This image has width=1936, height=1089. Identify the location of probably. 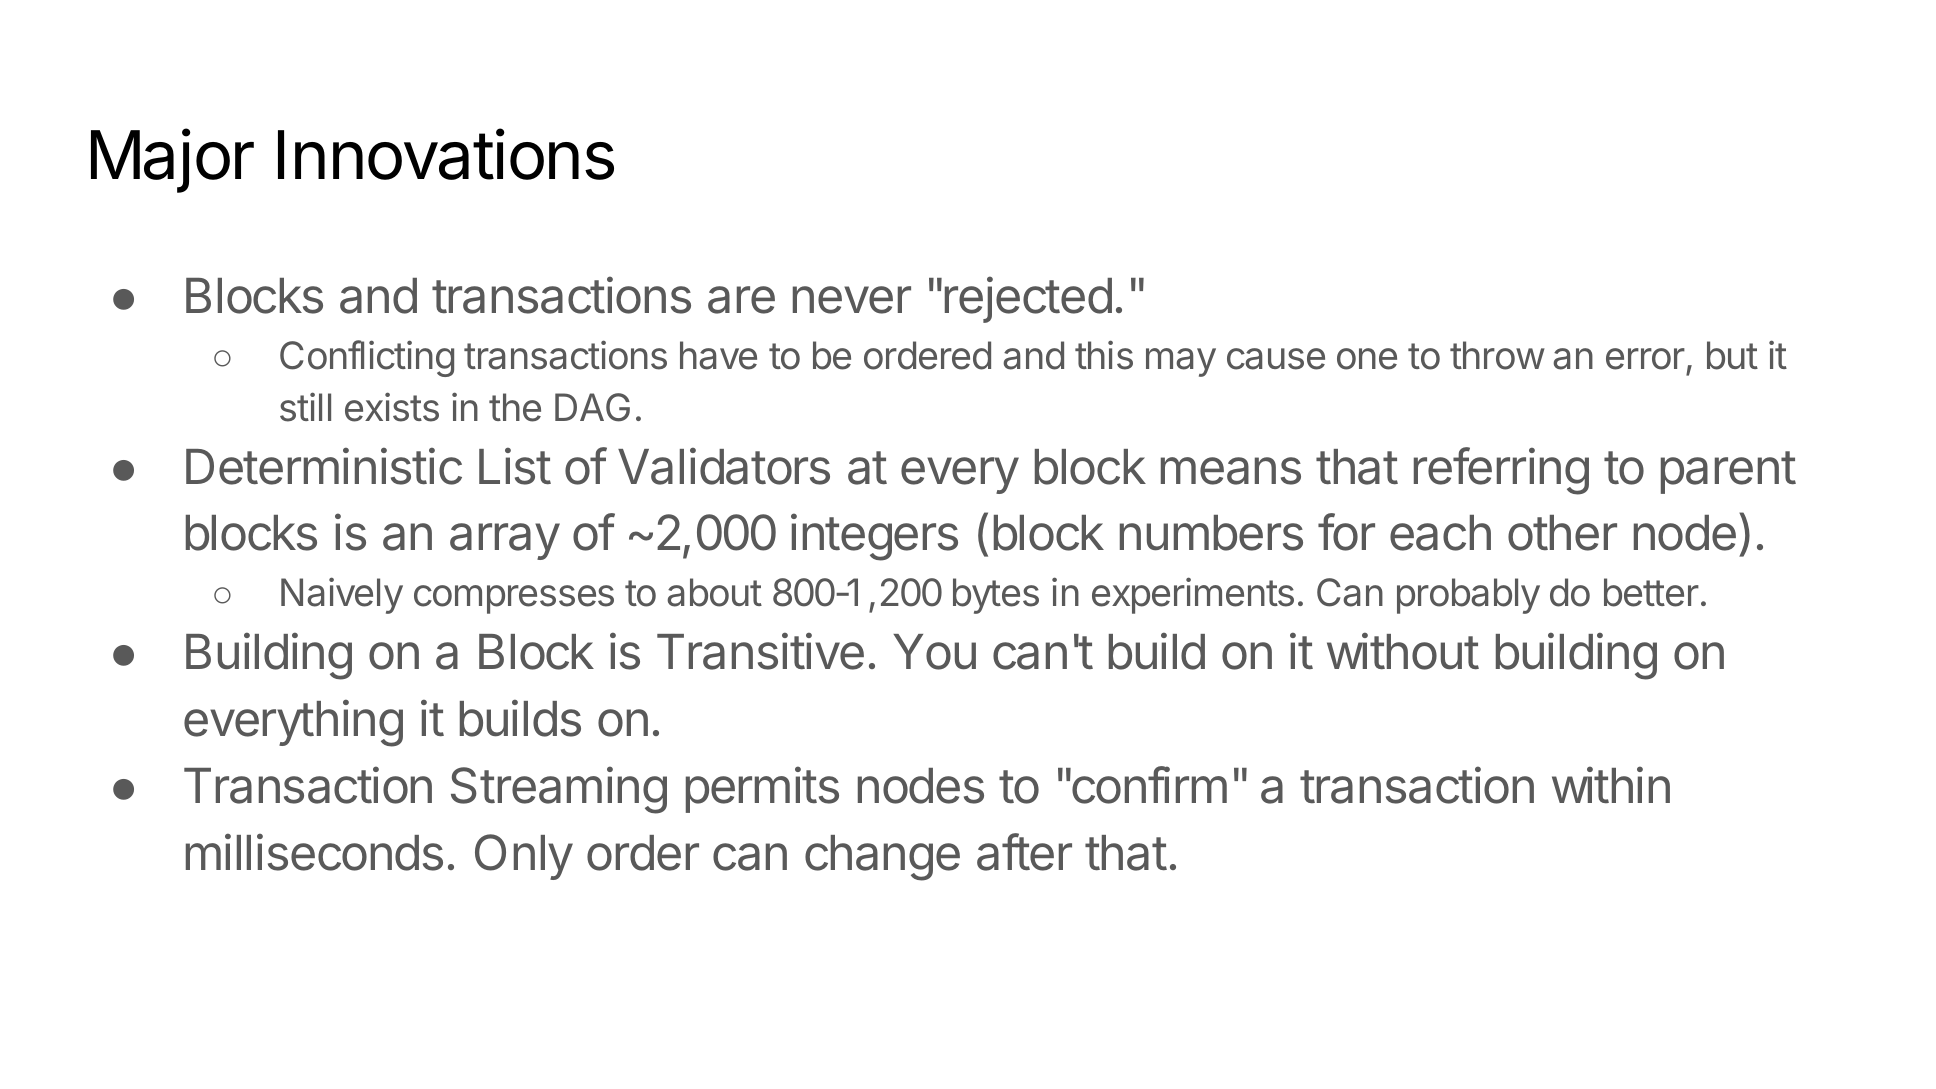
(1468, 596).
